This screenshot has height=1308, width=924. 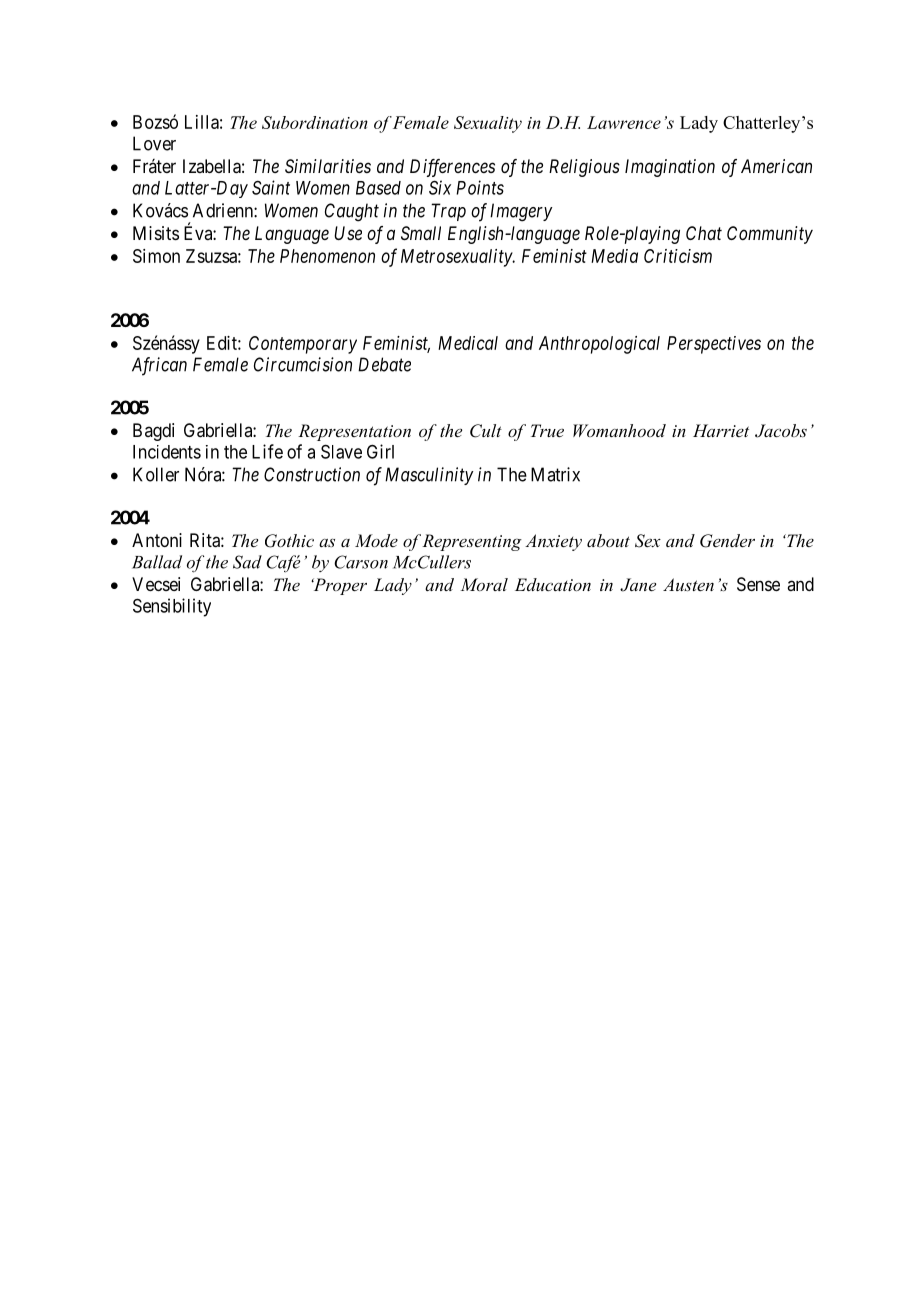 I want to click on Sense, so click(x=758, y=584).
